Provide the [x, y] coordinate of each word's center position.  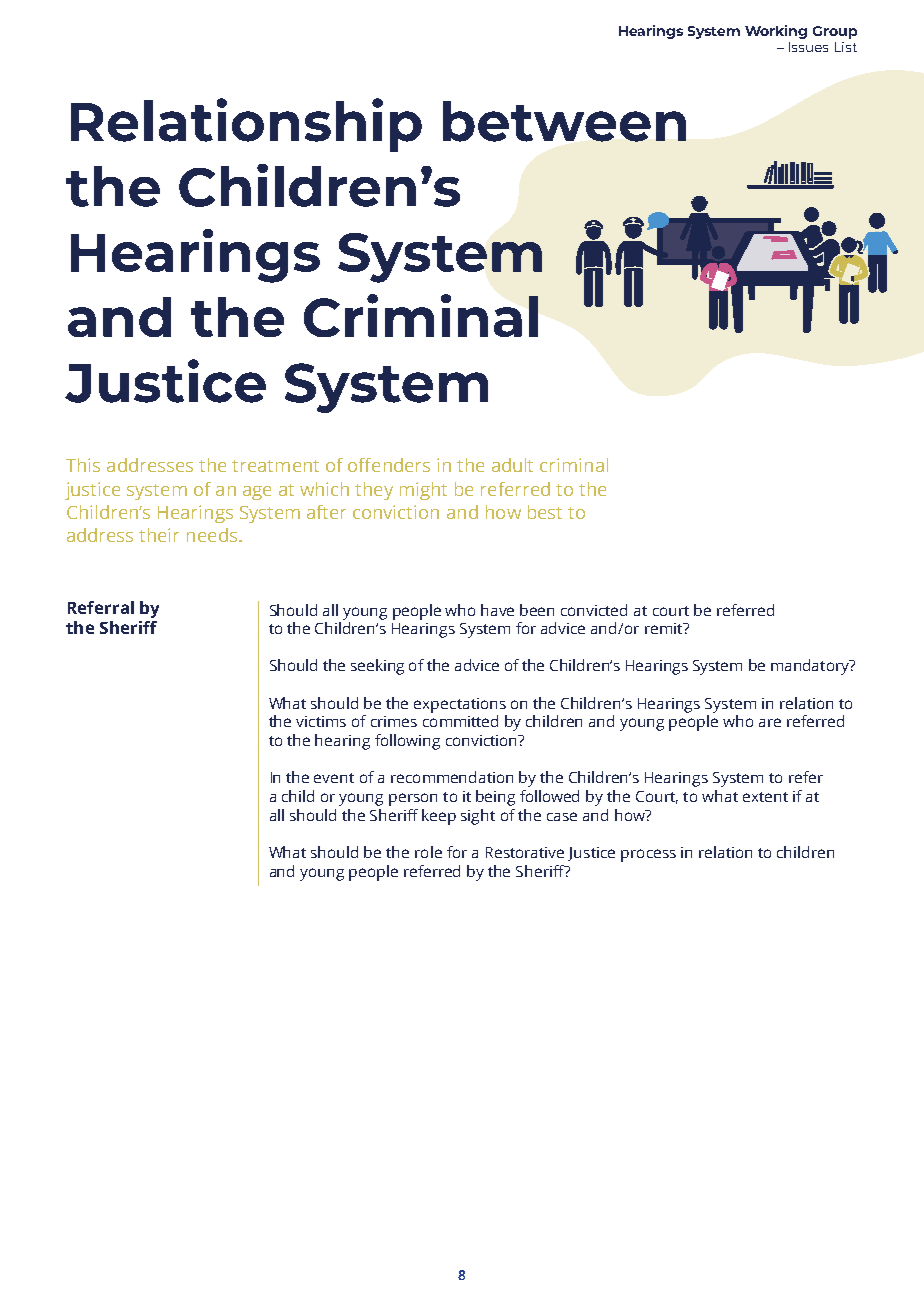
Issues [808, 47]
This [83, 465]
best [545, 512]
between [564, 121]
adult [512, 465]
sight [478, 817]
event [334, 778]
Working [776, 32]
